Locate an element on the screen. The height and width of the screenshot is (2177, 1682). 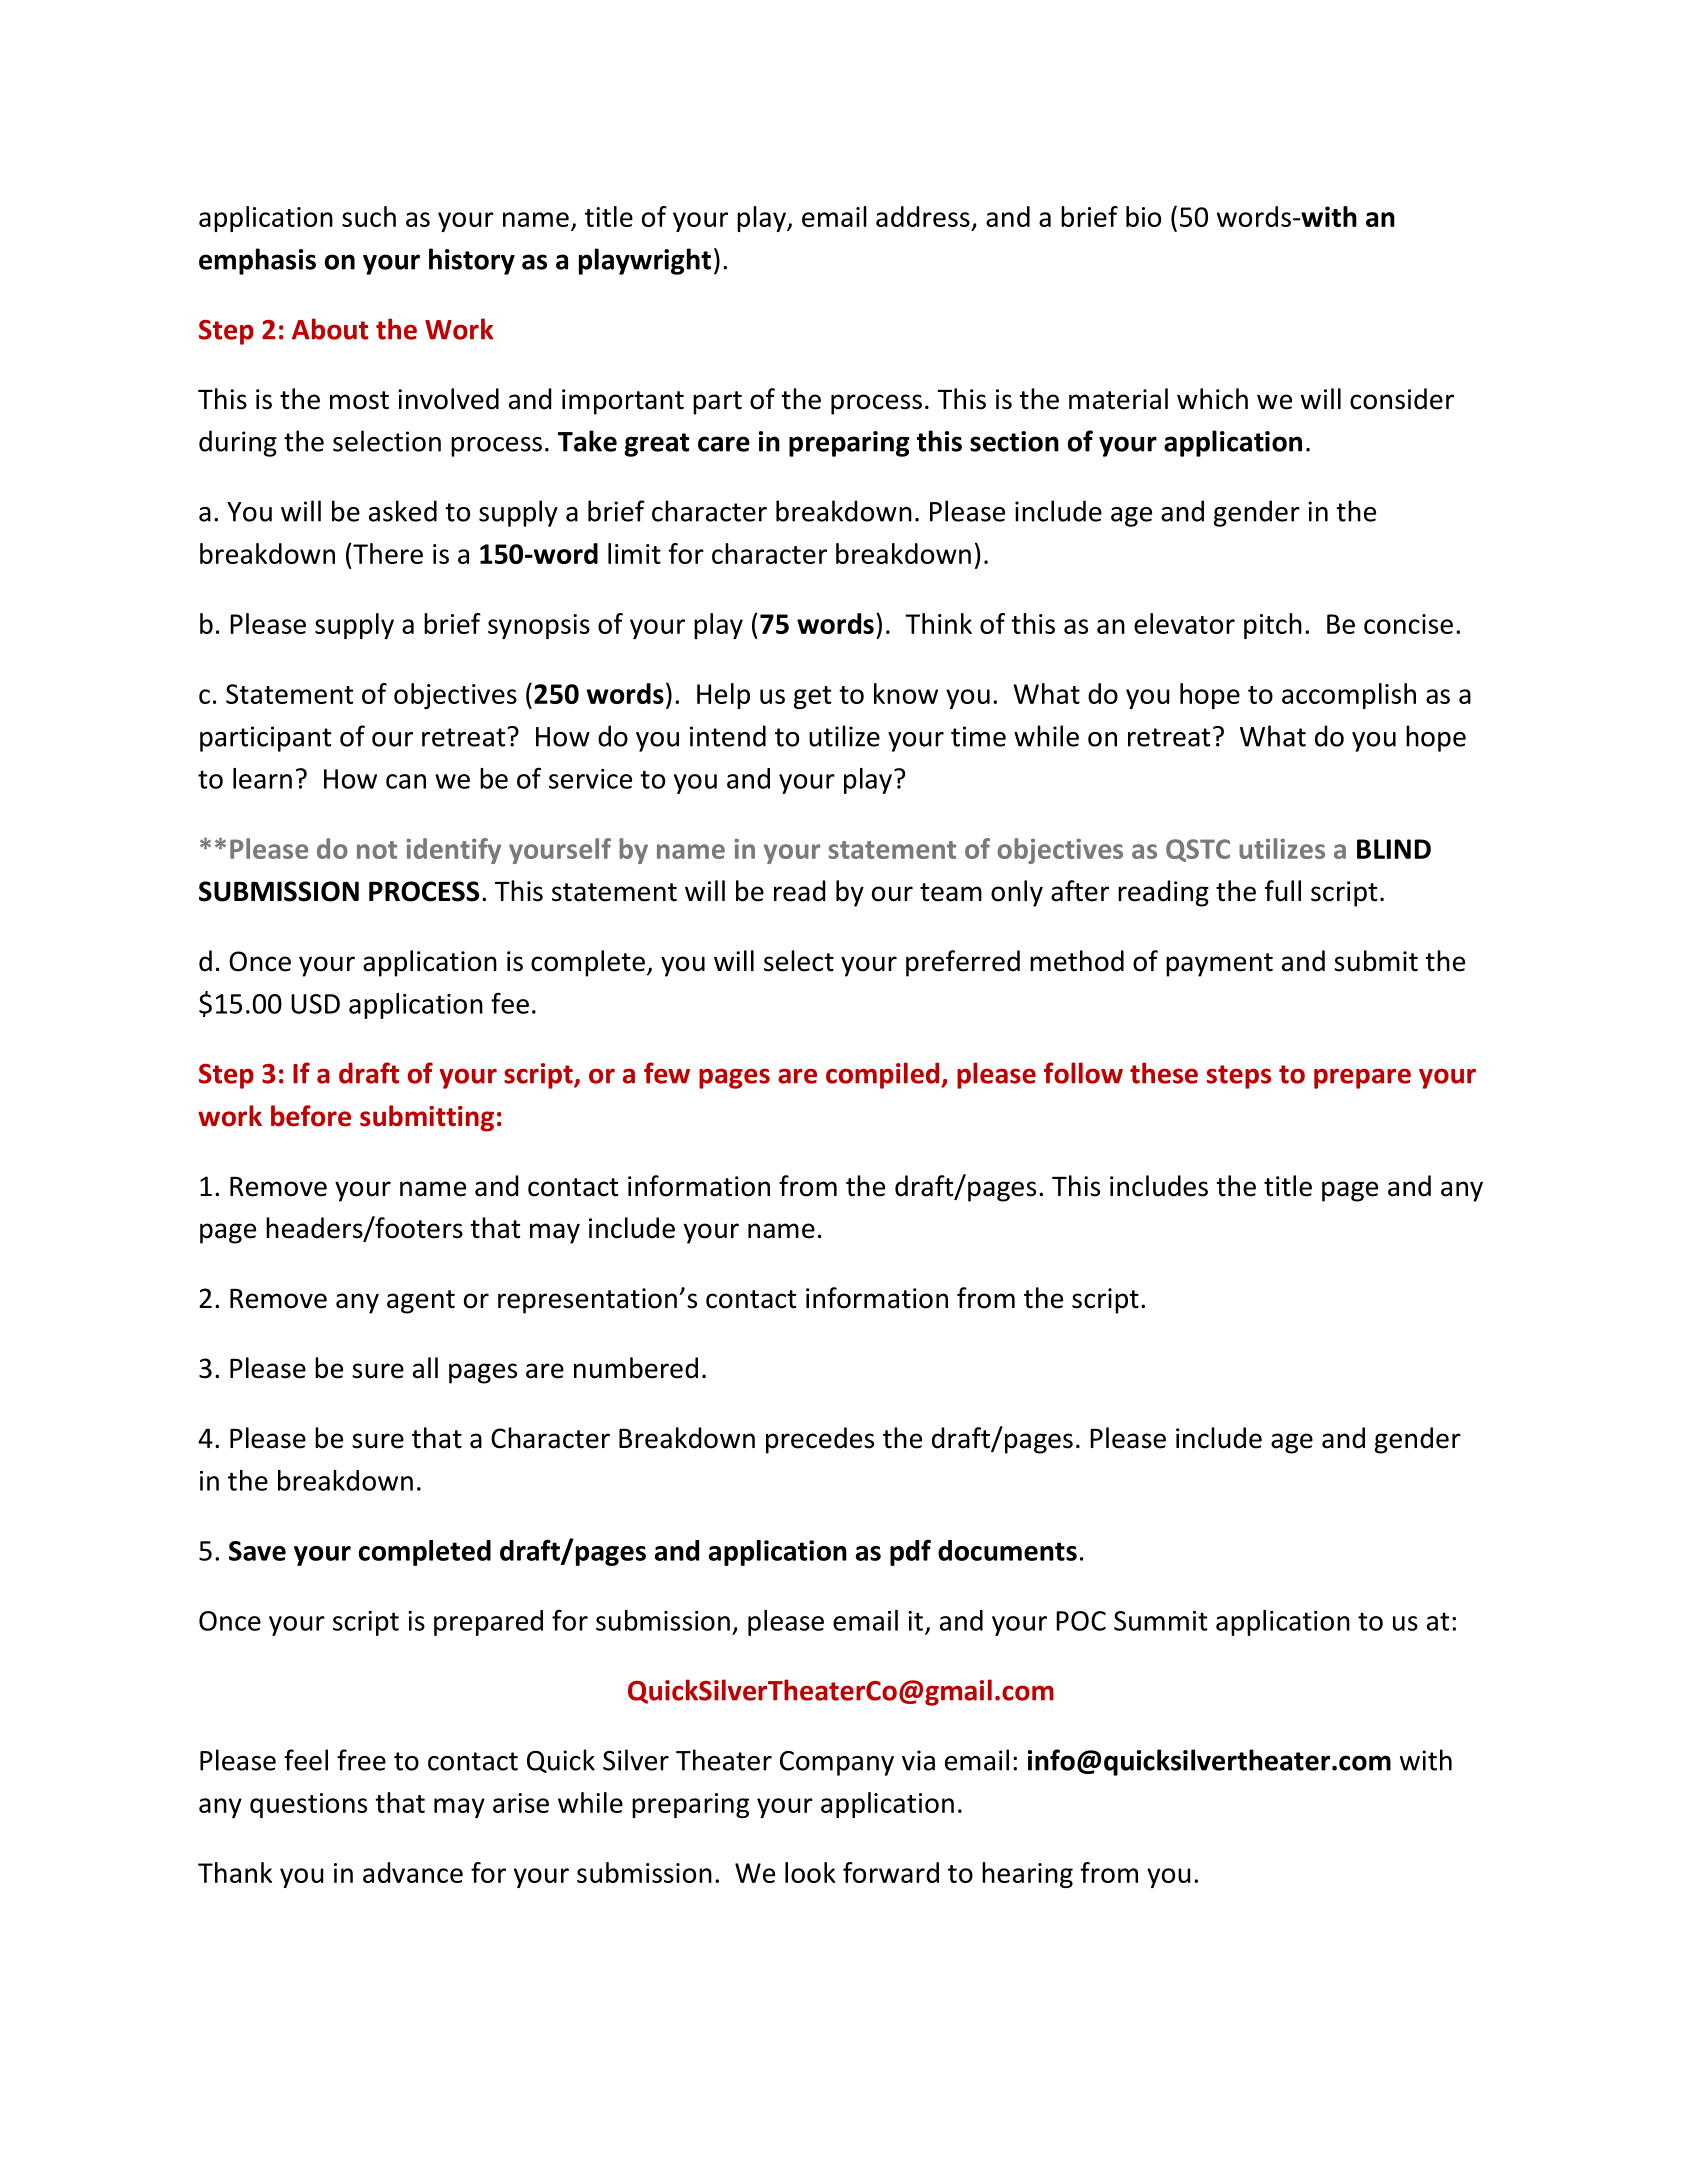
questions is located at coordinates (308, 1805).
